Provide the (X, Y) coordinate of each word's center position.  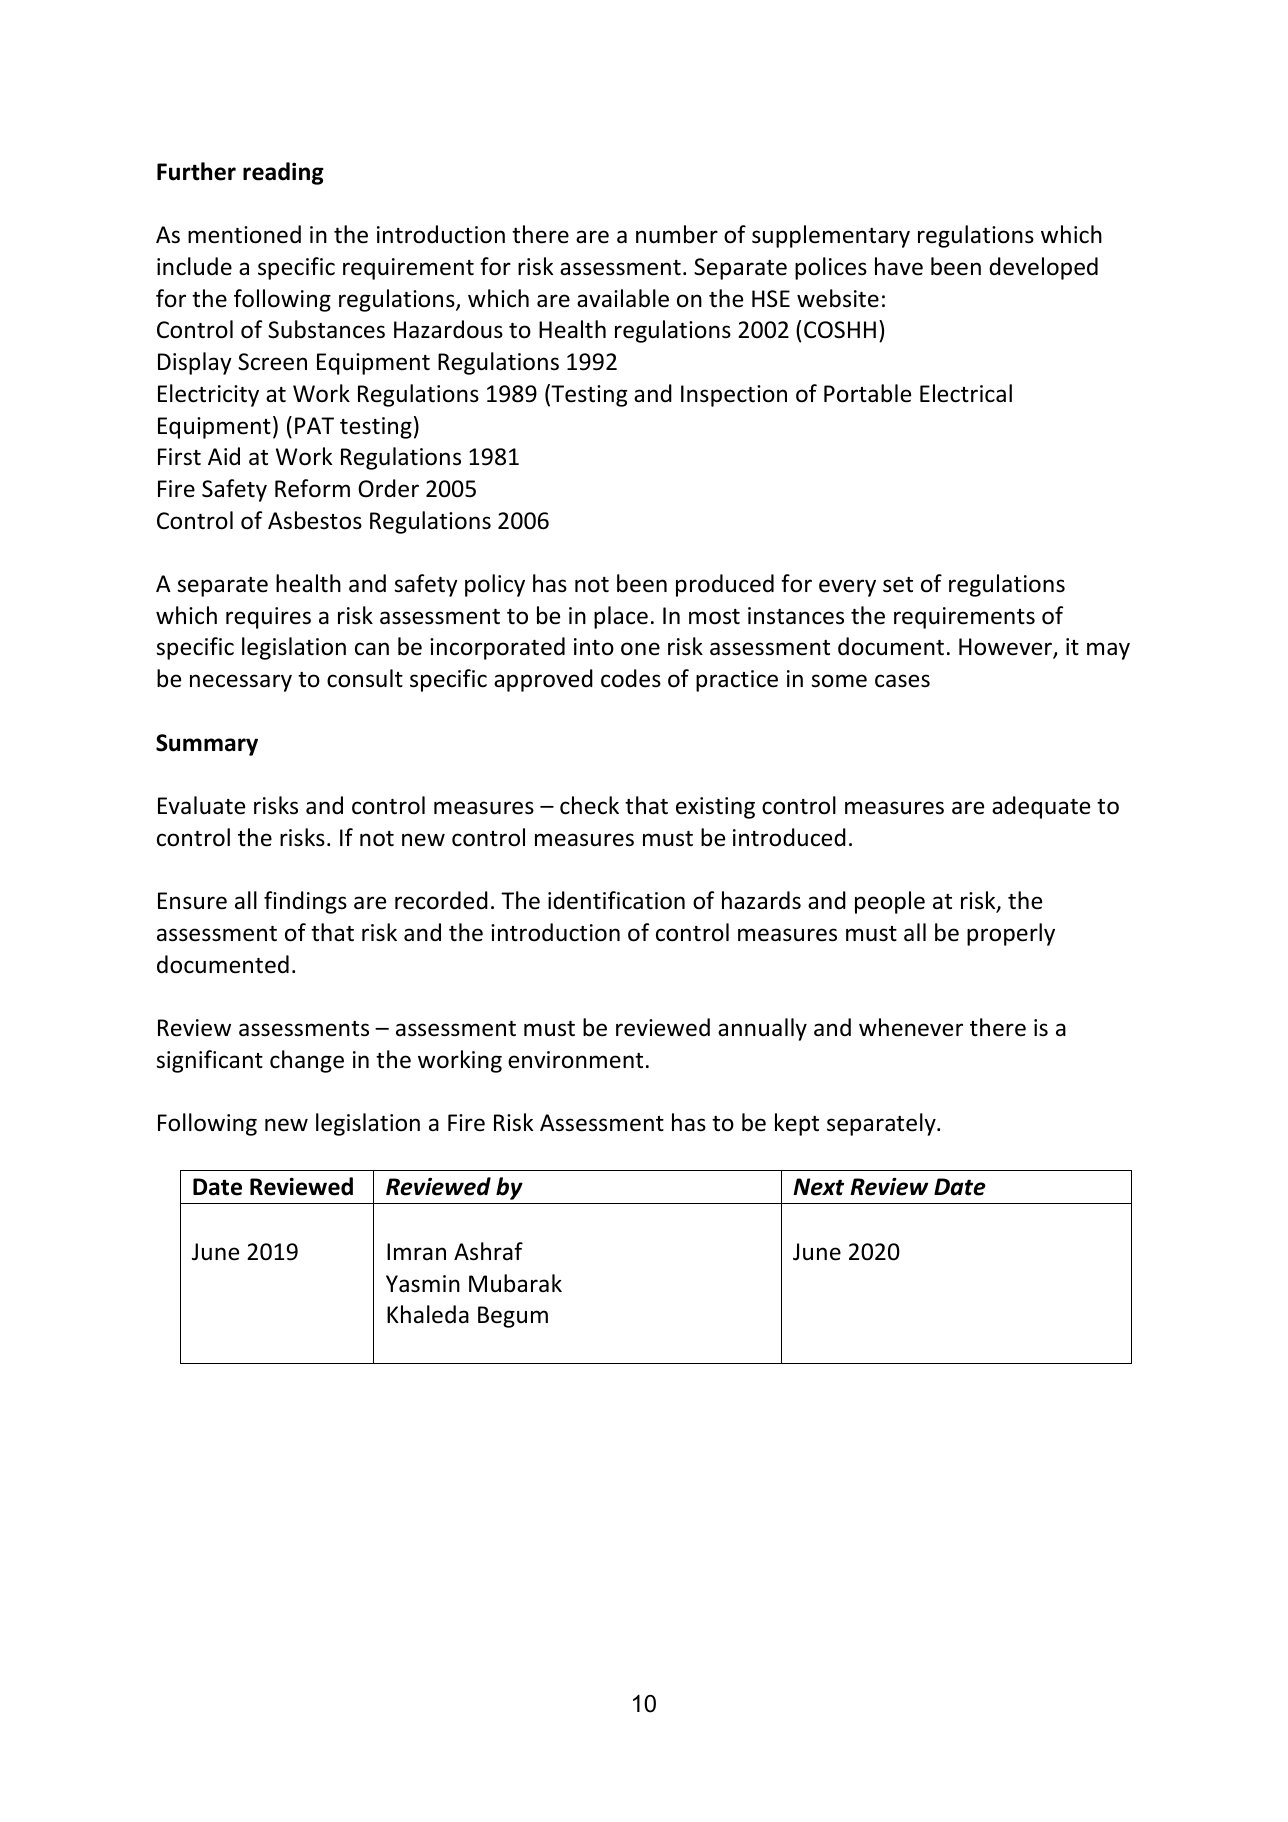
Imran (416, 1251)
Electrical (966, 393)
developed (1043, 268)
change (307, 1061)
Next (818, 1187)
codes (631, 678)
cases (902, 681)
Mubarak (515, 1283)
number (677, 234)
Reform (312, 488)
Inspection (734, 396)
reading (283, 173)
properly (1011, 934)
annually (762, 1029)
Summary (207, 745)
